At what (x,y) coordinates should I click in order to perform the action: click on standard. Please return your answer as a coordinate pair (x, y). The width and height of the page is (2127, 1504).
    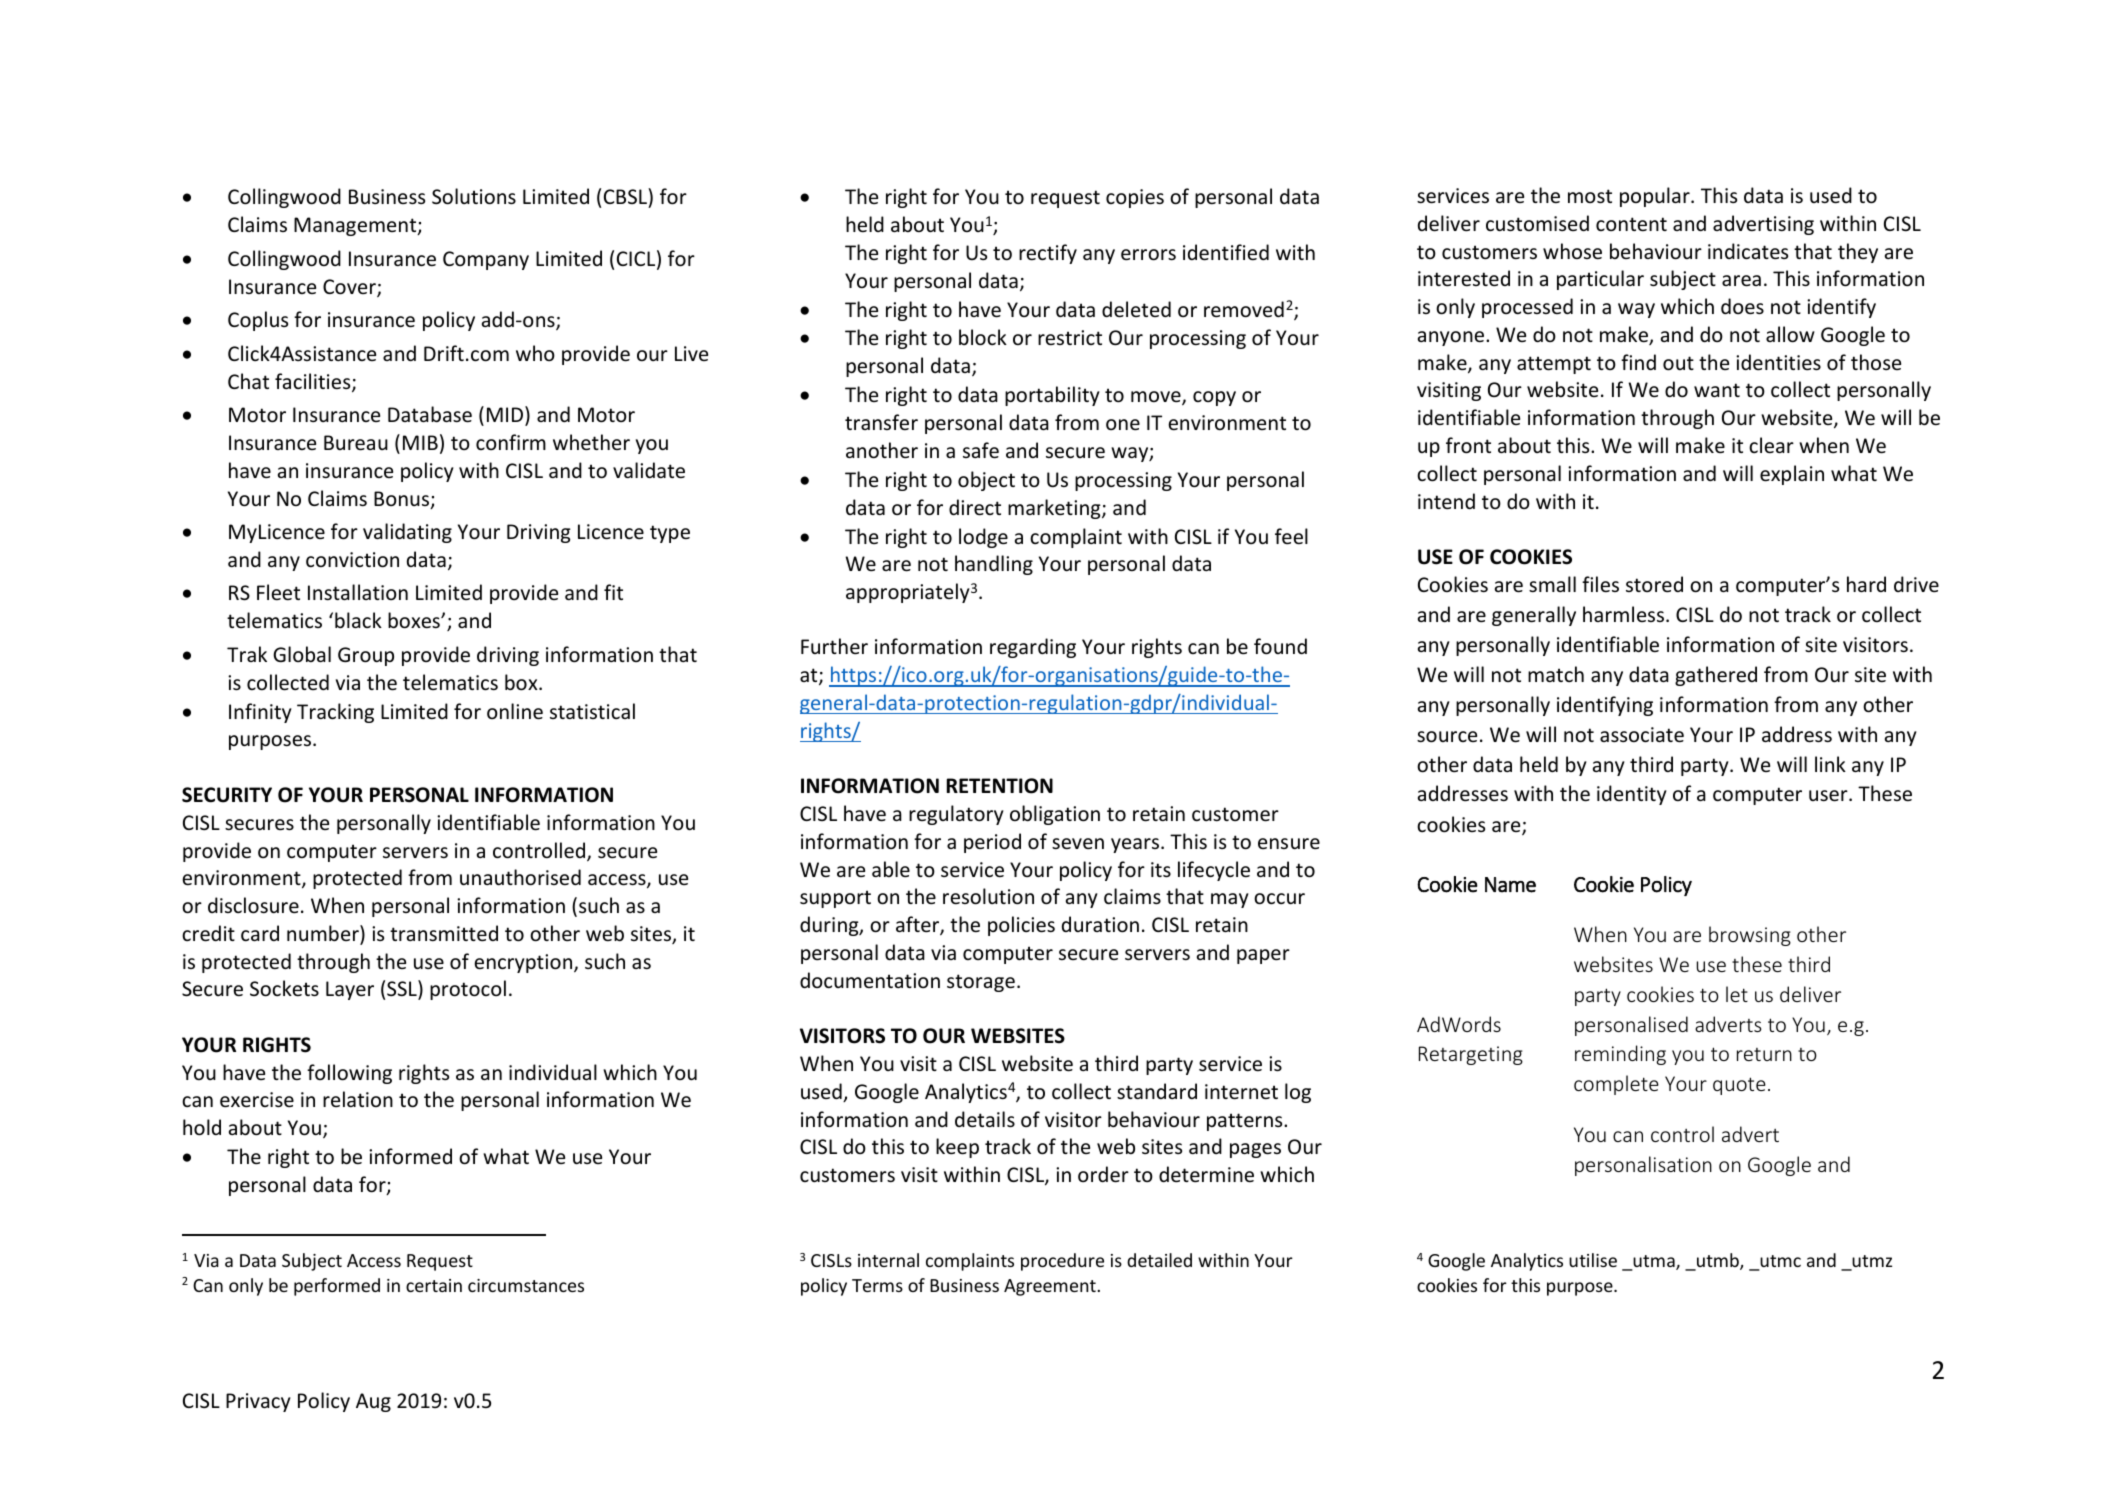
    Looking at the image, I should click on (1157, 1091).
